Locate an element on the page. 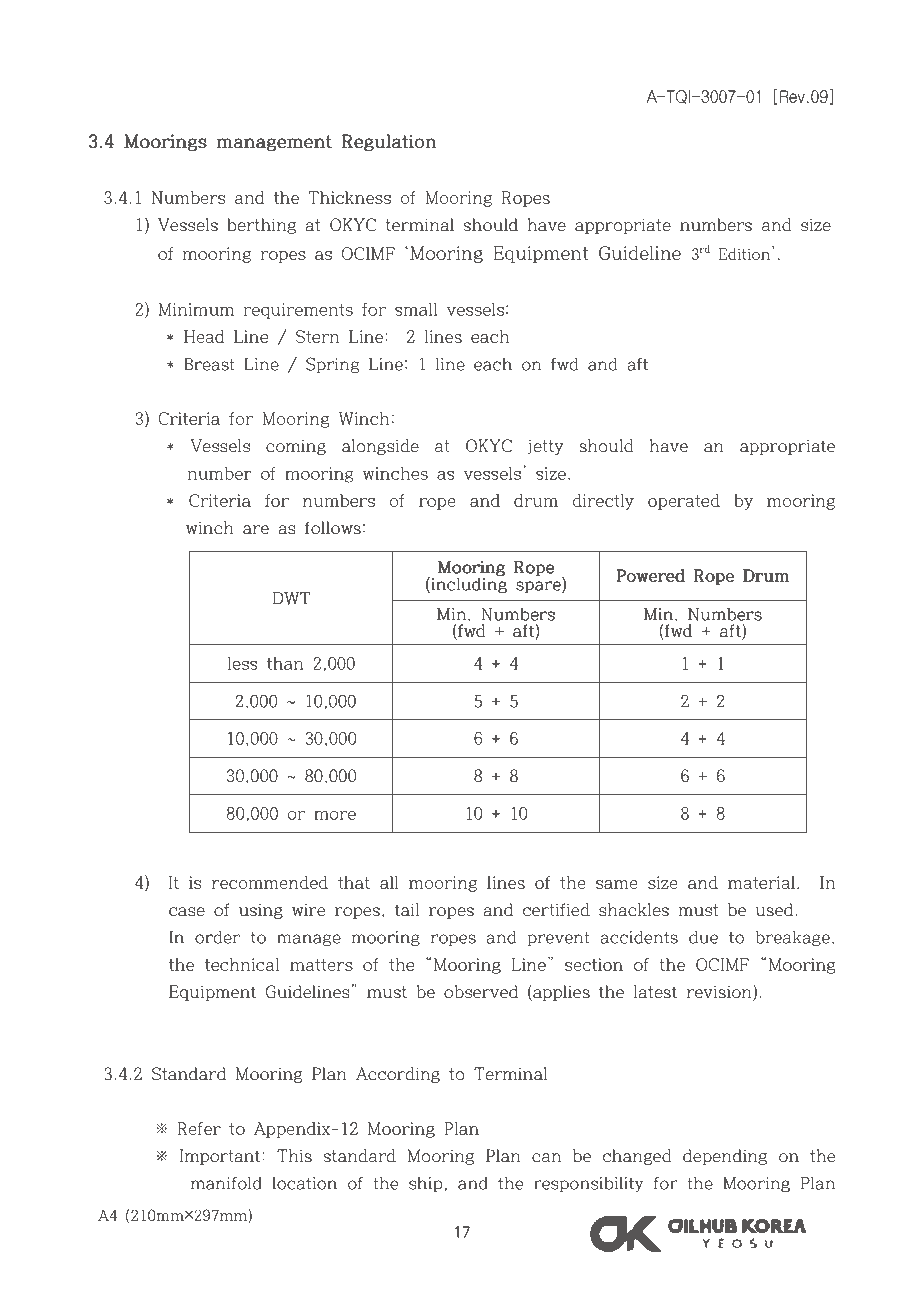  berthing is located at coordinates (261, 226).
